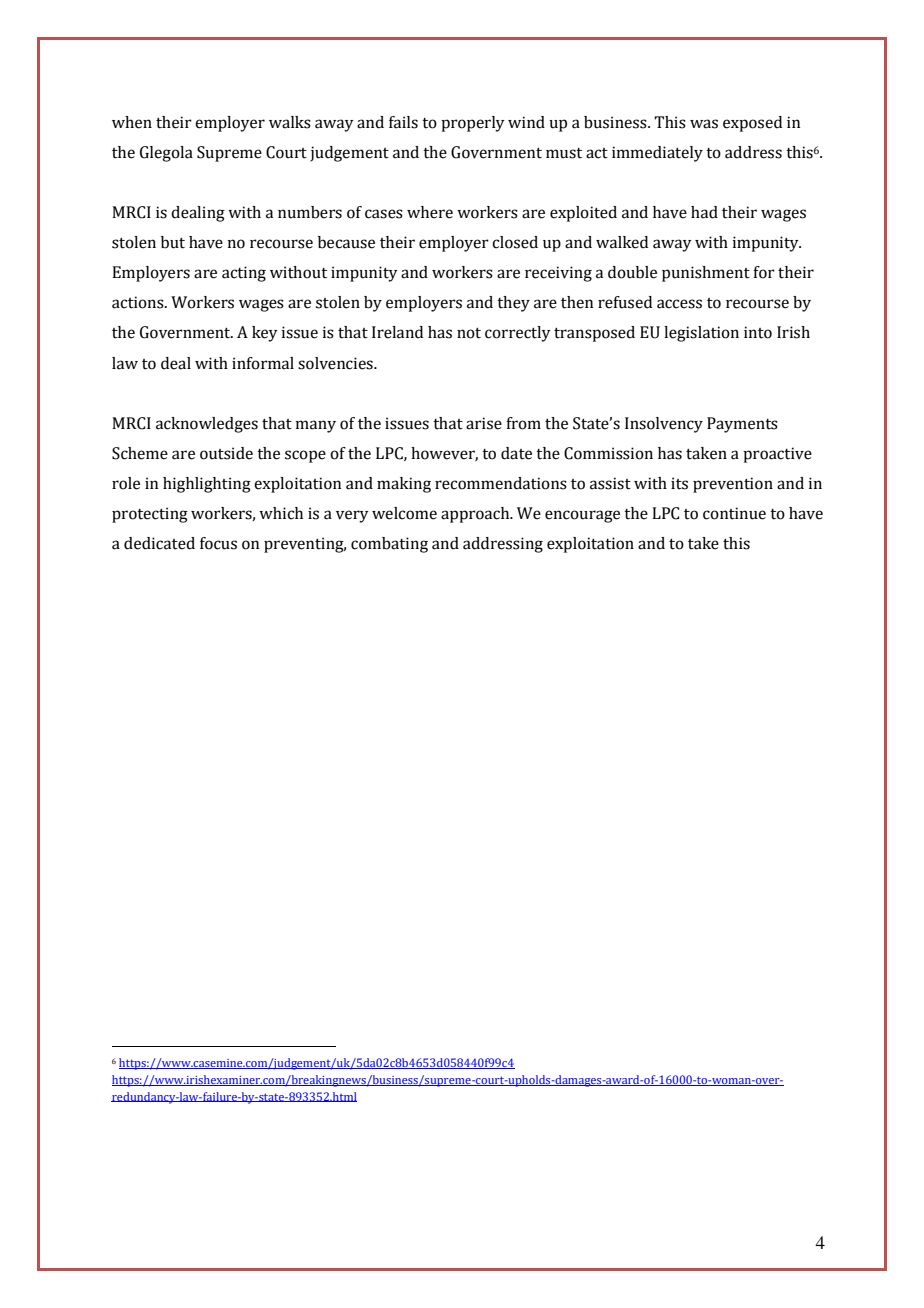  What do you see at coordinates (132, 122) in the document?
I see `when` at bounding box center [132, 122].
